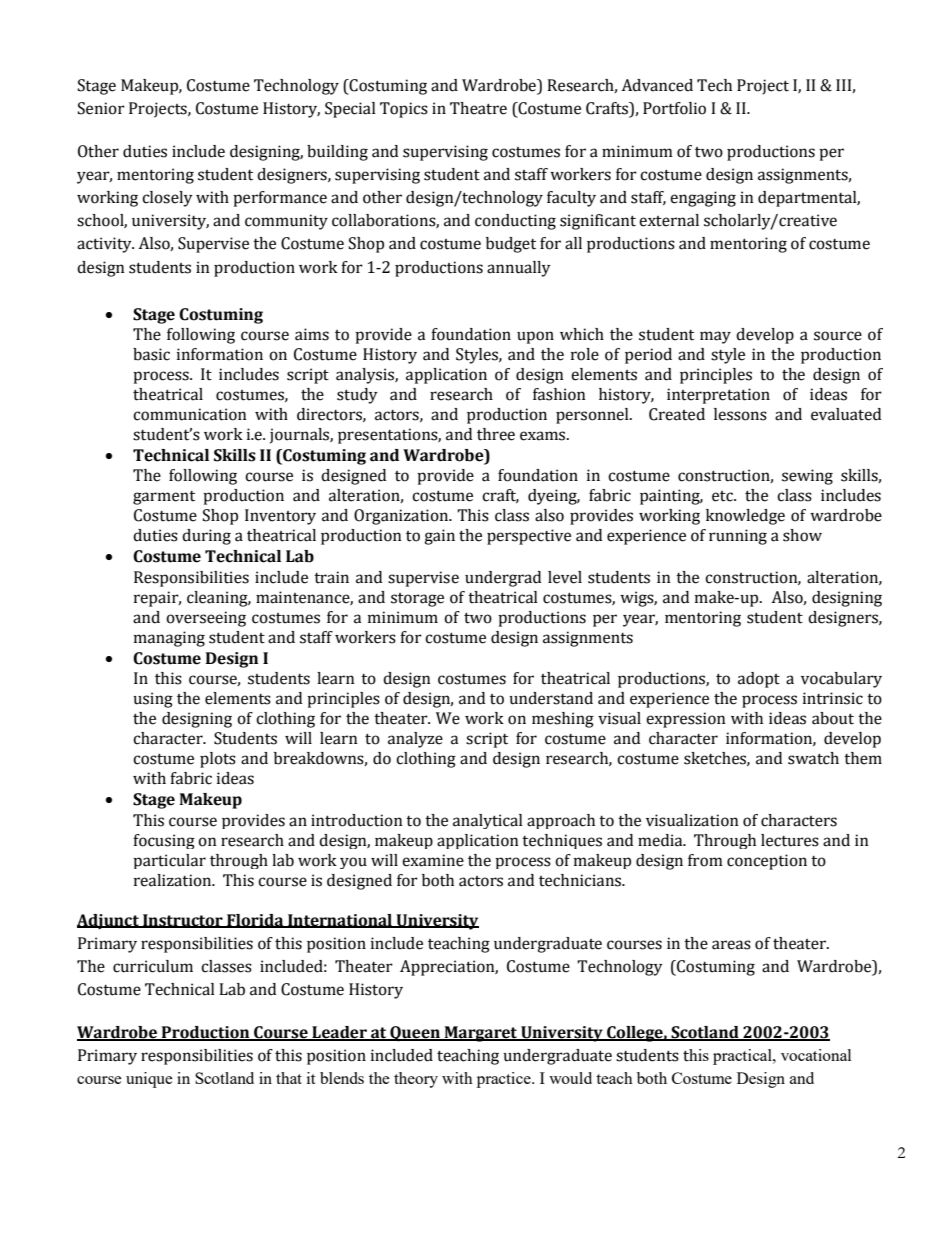 The width and height of the document is (952, 1233). What do you see at coordinates (206, 619) in the document?
I see `overseeing` at bounding box center [206, 619].
